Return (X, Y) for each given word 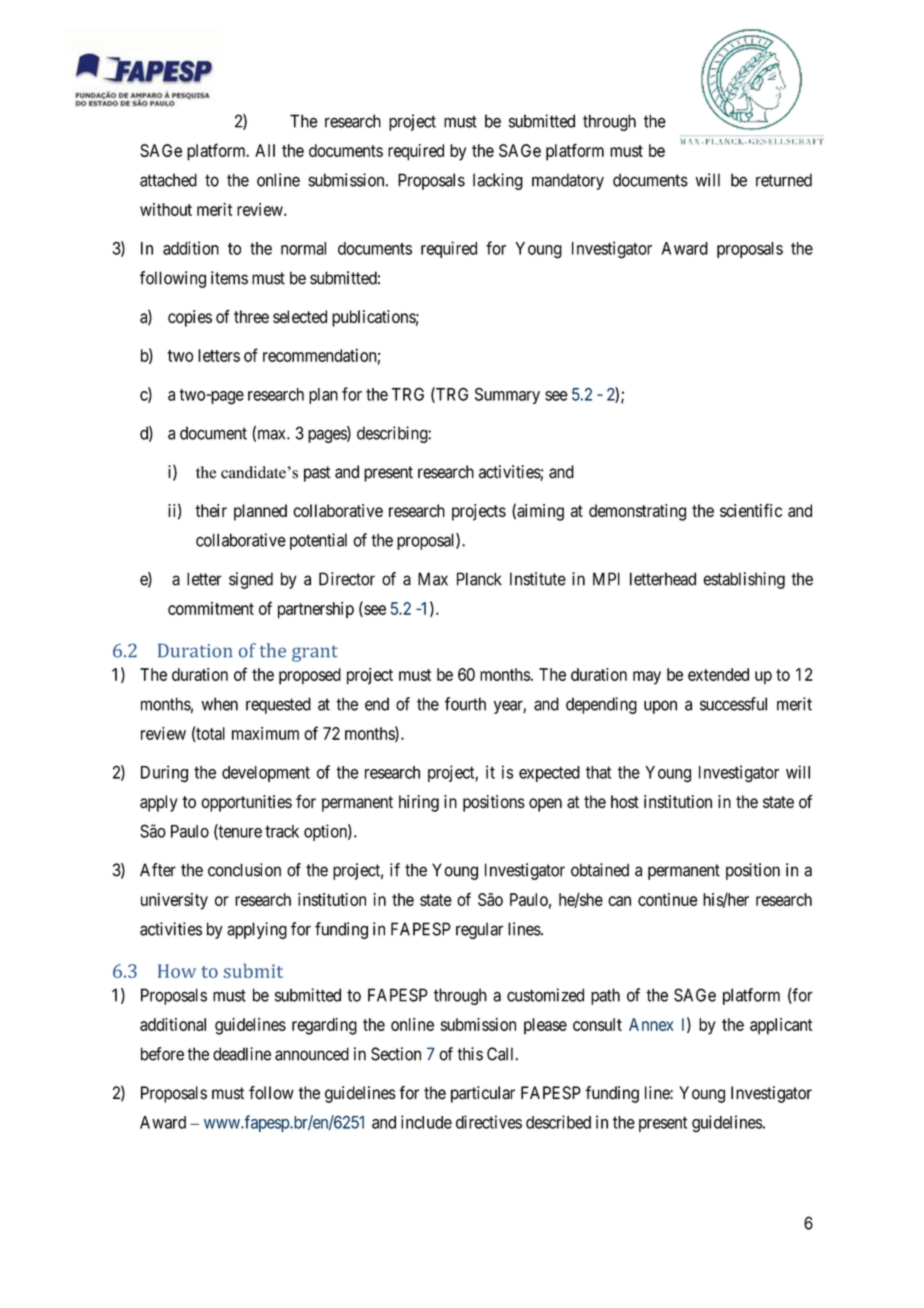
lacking (498, 181)
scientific (751, 510)
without (166, 209)
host (625, 801)
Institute (538, 579)
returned (784, 180)
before (162, 1054)
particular (483, 1094)
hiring (419, 803)
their (211, 510)
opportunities (246, 803)
